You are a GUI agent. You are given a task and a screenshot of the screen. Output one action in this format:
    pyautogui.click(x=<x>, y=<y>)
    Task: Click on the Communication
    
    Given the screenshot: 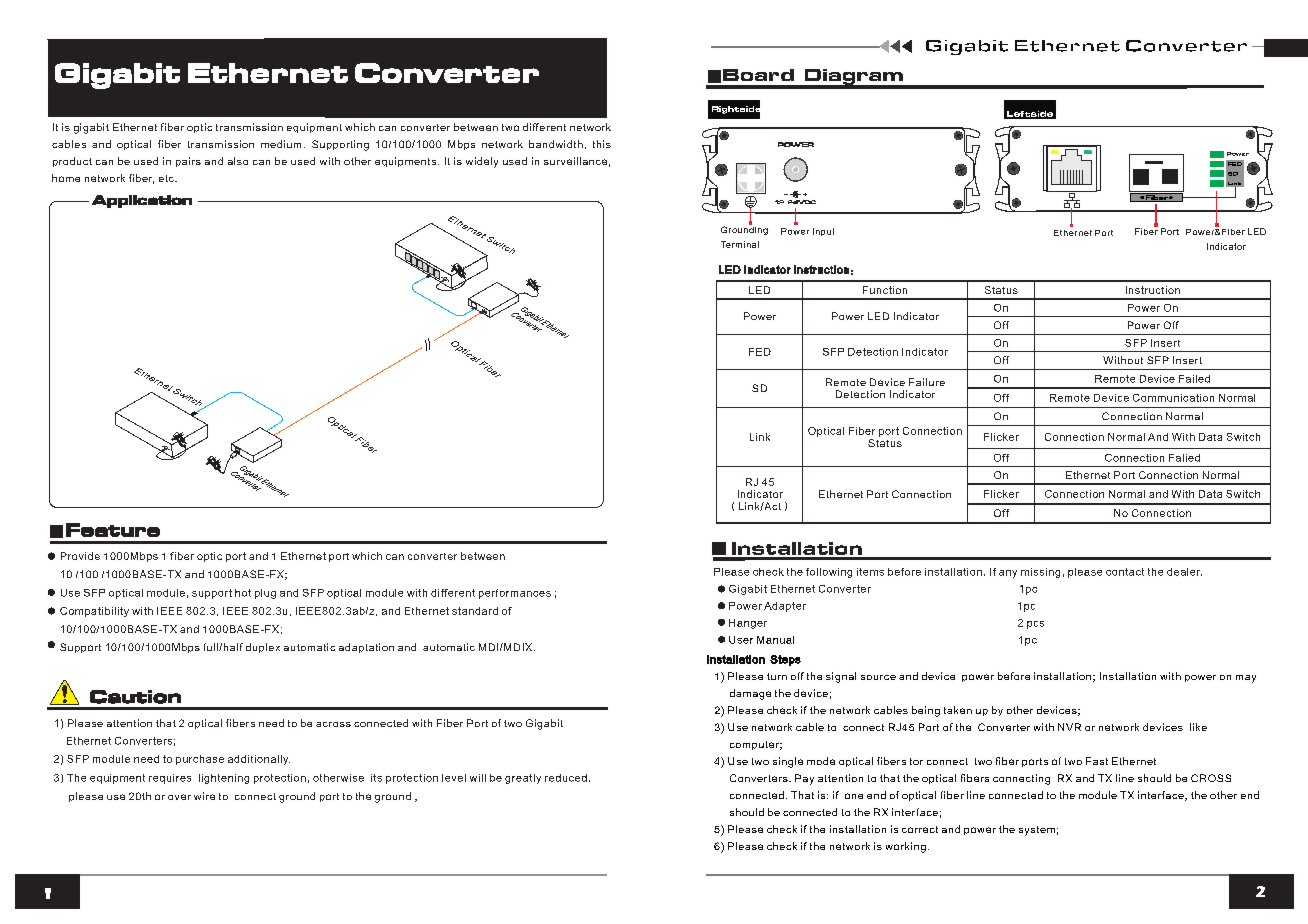 What is the action you would take?
    pyautogui.click(x=1173, y=398)
